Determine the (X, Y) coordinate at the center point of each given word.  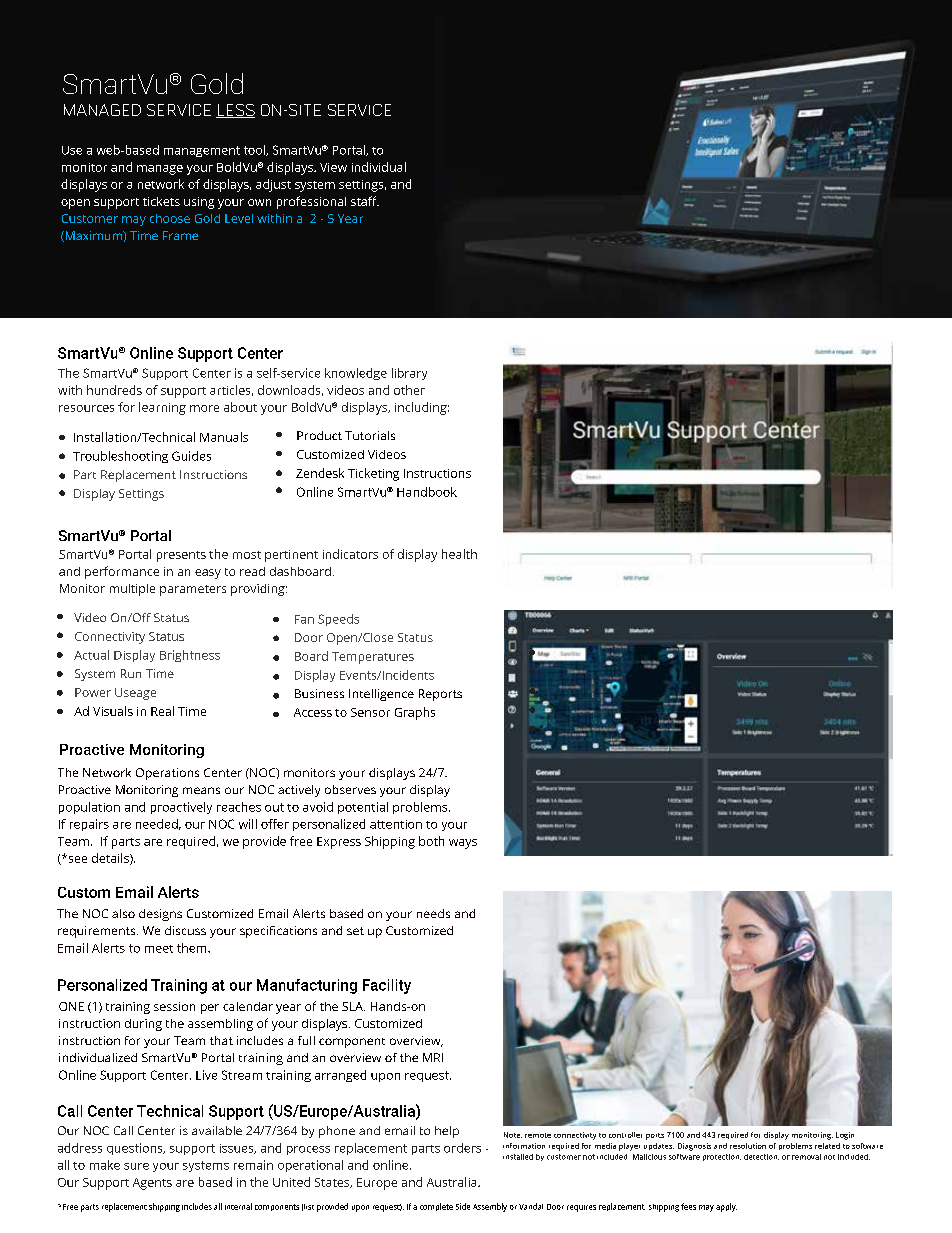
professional (311, 202)
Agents (152, 1184)
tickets (161, 201)
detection (761, 1157)
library (409, 374)
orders (462, 1148)
